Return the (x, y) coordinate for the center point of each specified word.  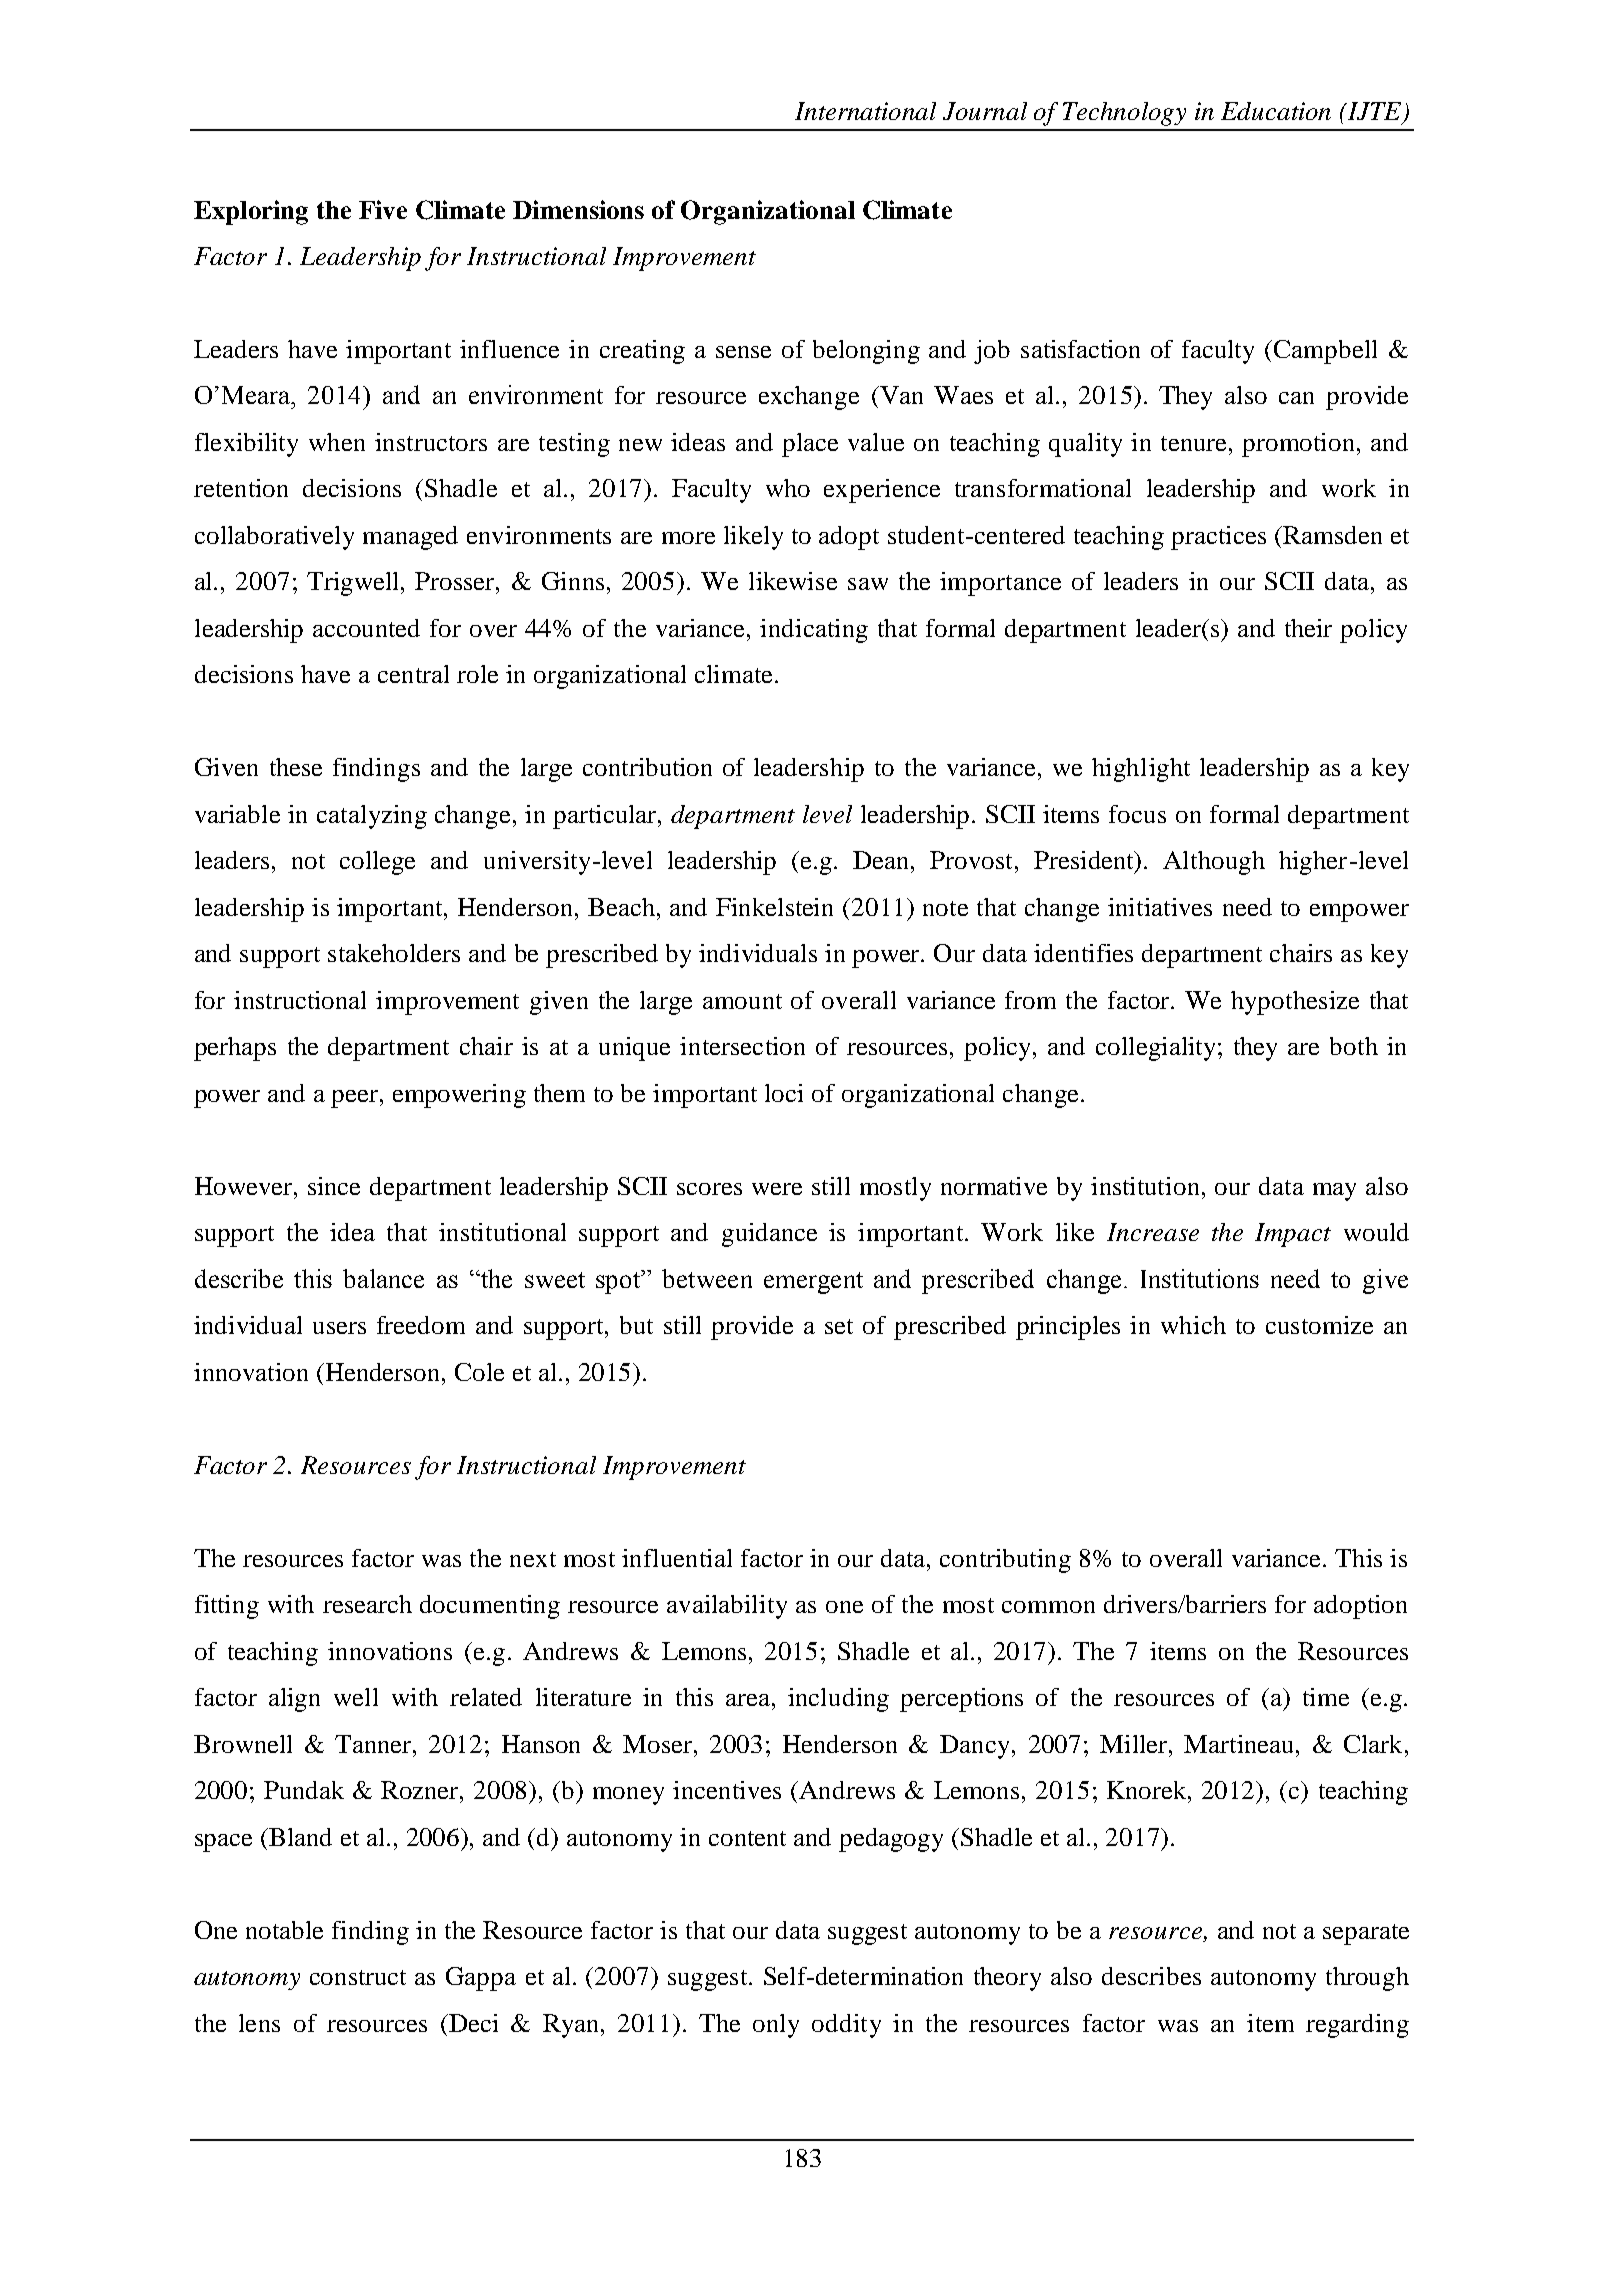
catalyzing (372, 817)
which (1193, 1325)
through (1367, 1979)
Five (383, 209)
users (339, 1328)
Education (1276, 111)
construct (358, 1977)
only (776, 2026)
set (839, 1326)
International (865, 111)
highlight (1141, 770)
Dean (882, 860)
